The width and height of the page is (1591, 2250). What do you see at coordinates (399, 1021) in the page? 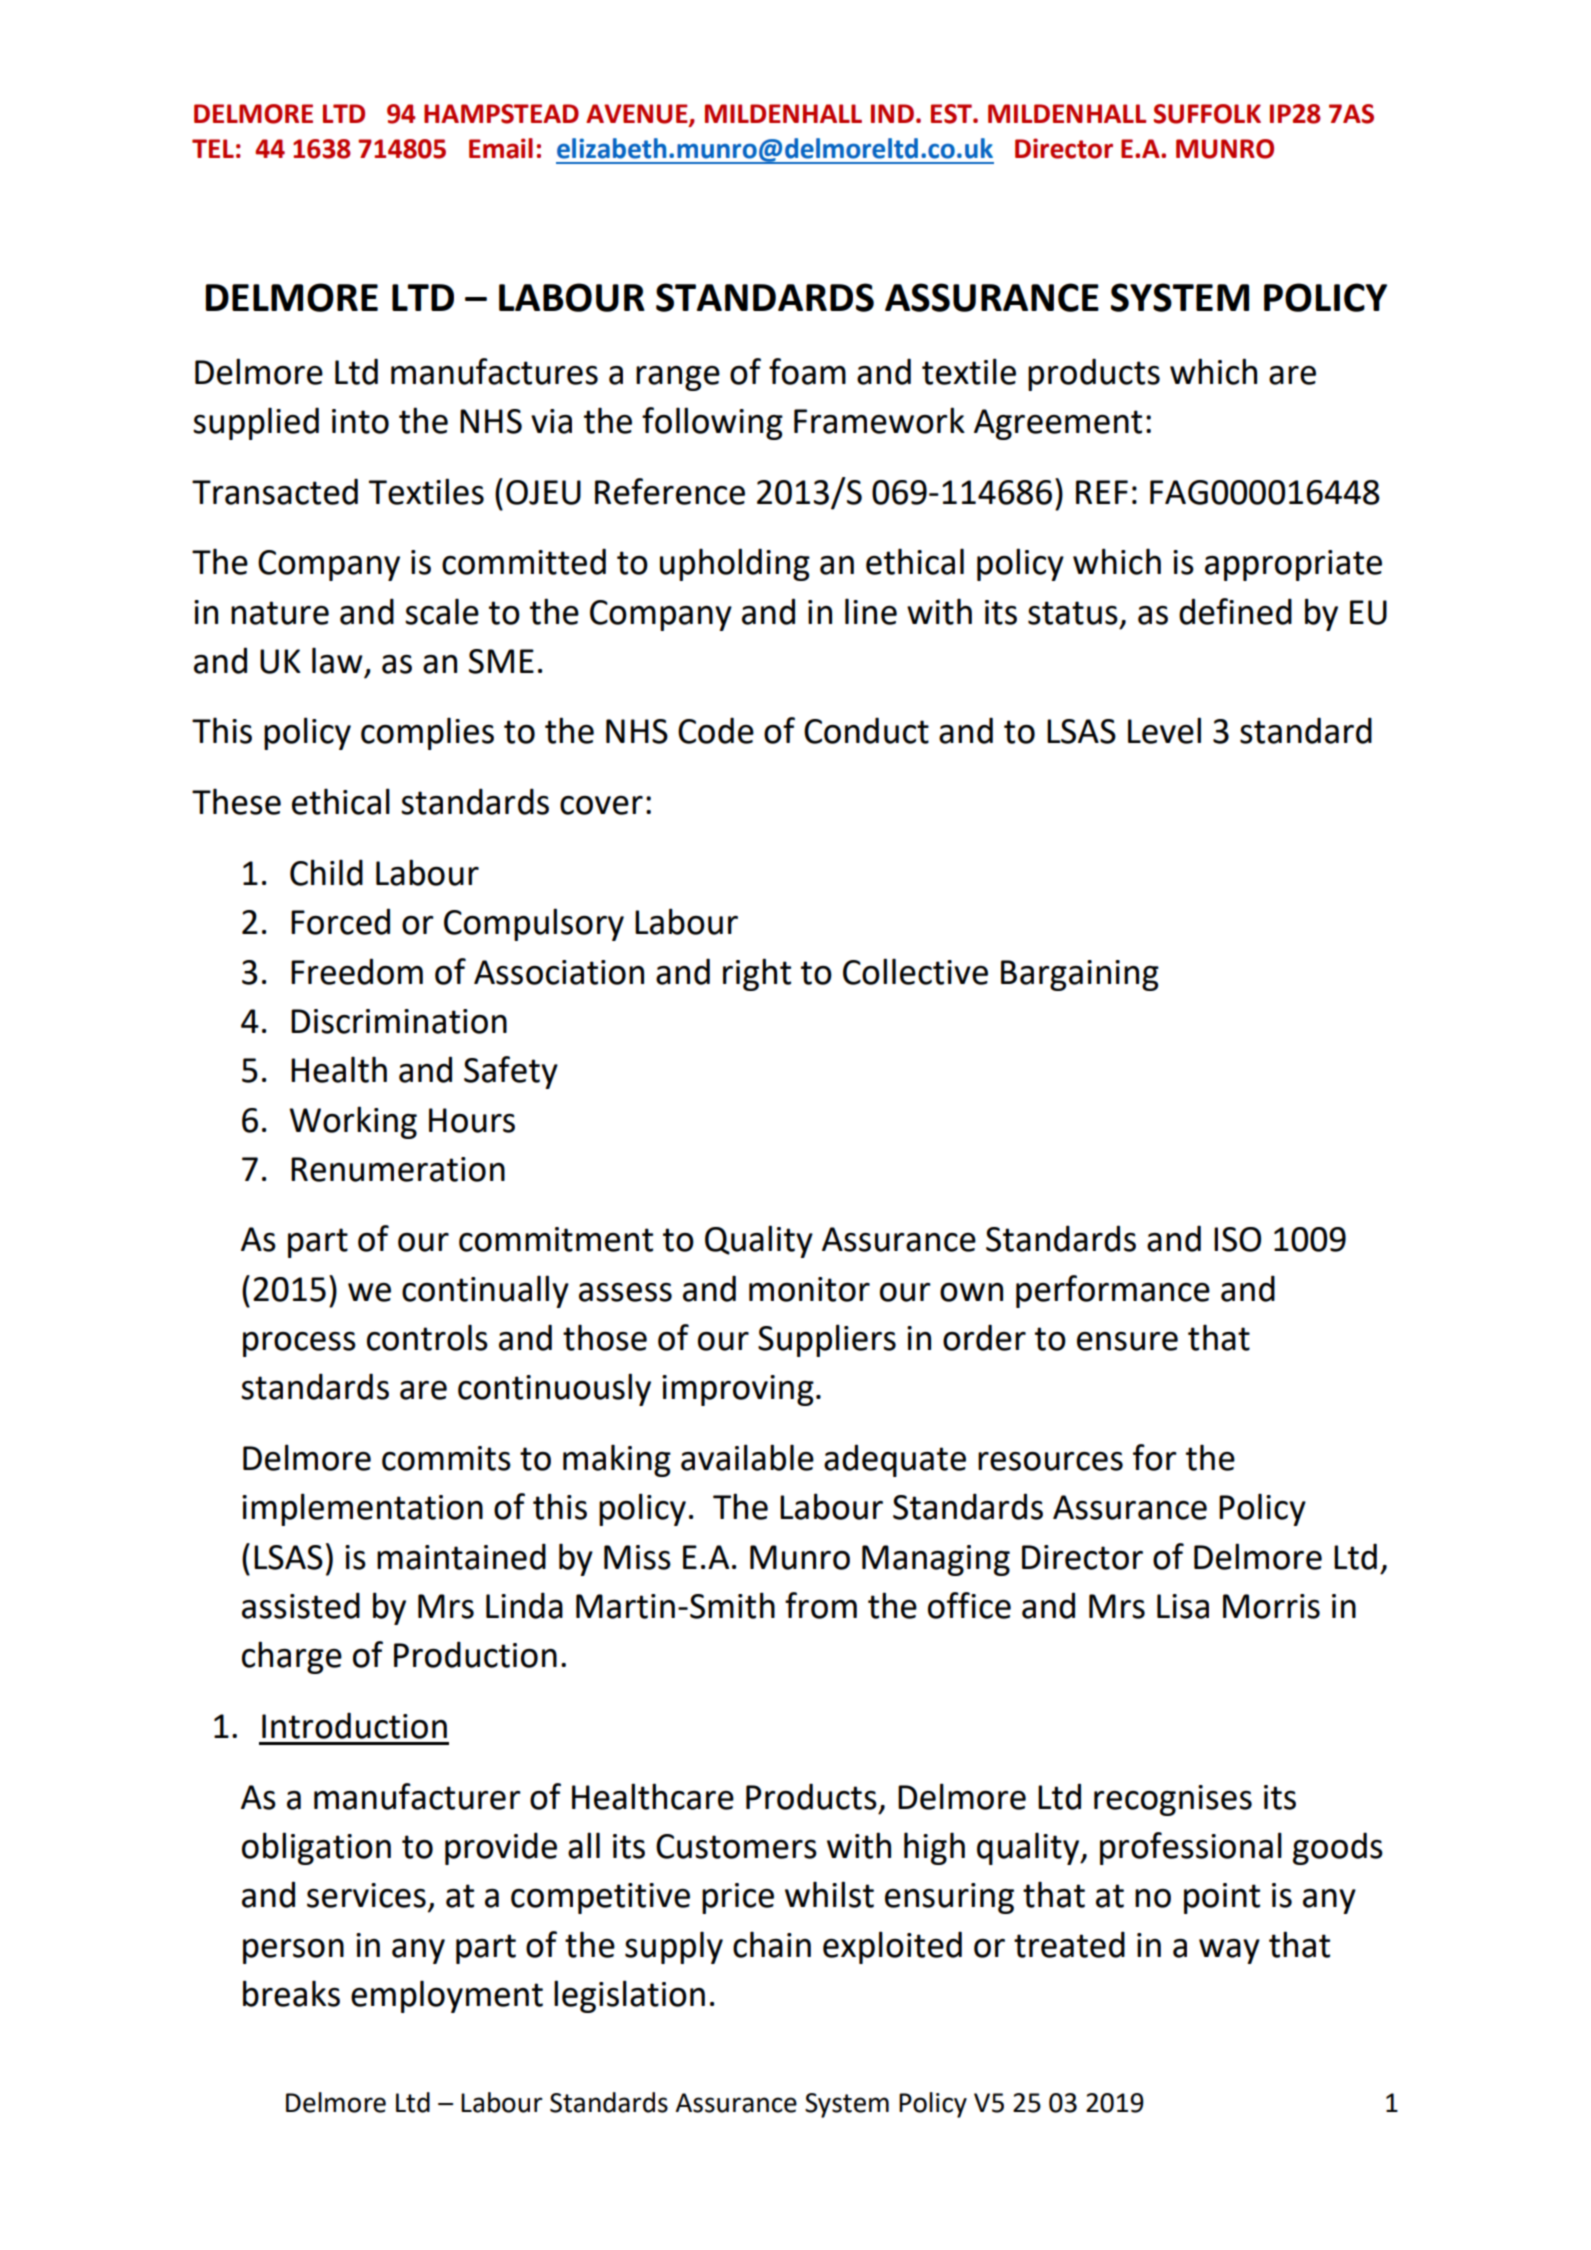
I see `Discrimination` at bounding box center [399, 1021].
